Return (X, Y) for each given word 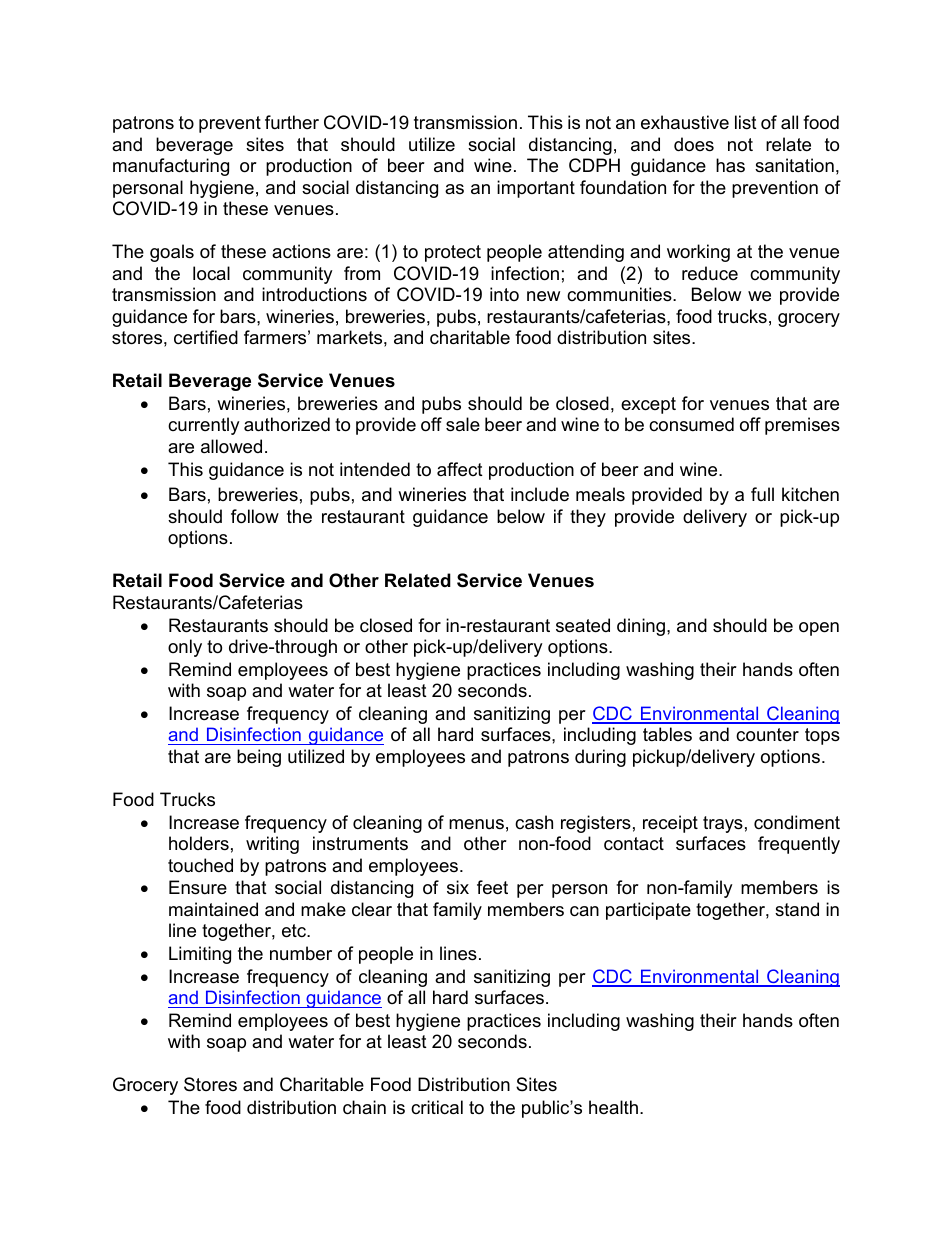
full (762, 494)
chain (364, 1107)
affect (460, 469)
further (292, 122)
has (730, 165)
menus (476, 824)
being (259, 758)
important (536, 189)
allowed (231, 446)
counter (767, 735)
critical (437, 1107)
